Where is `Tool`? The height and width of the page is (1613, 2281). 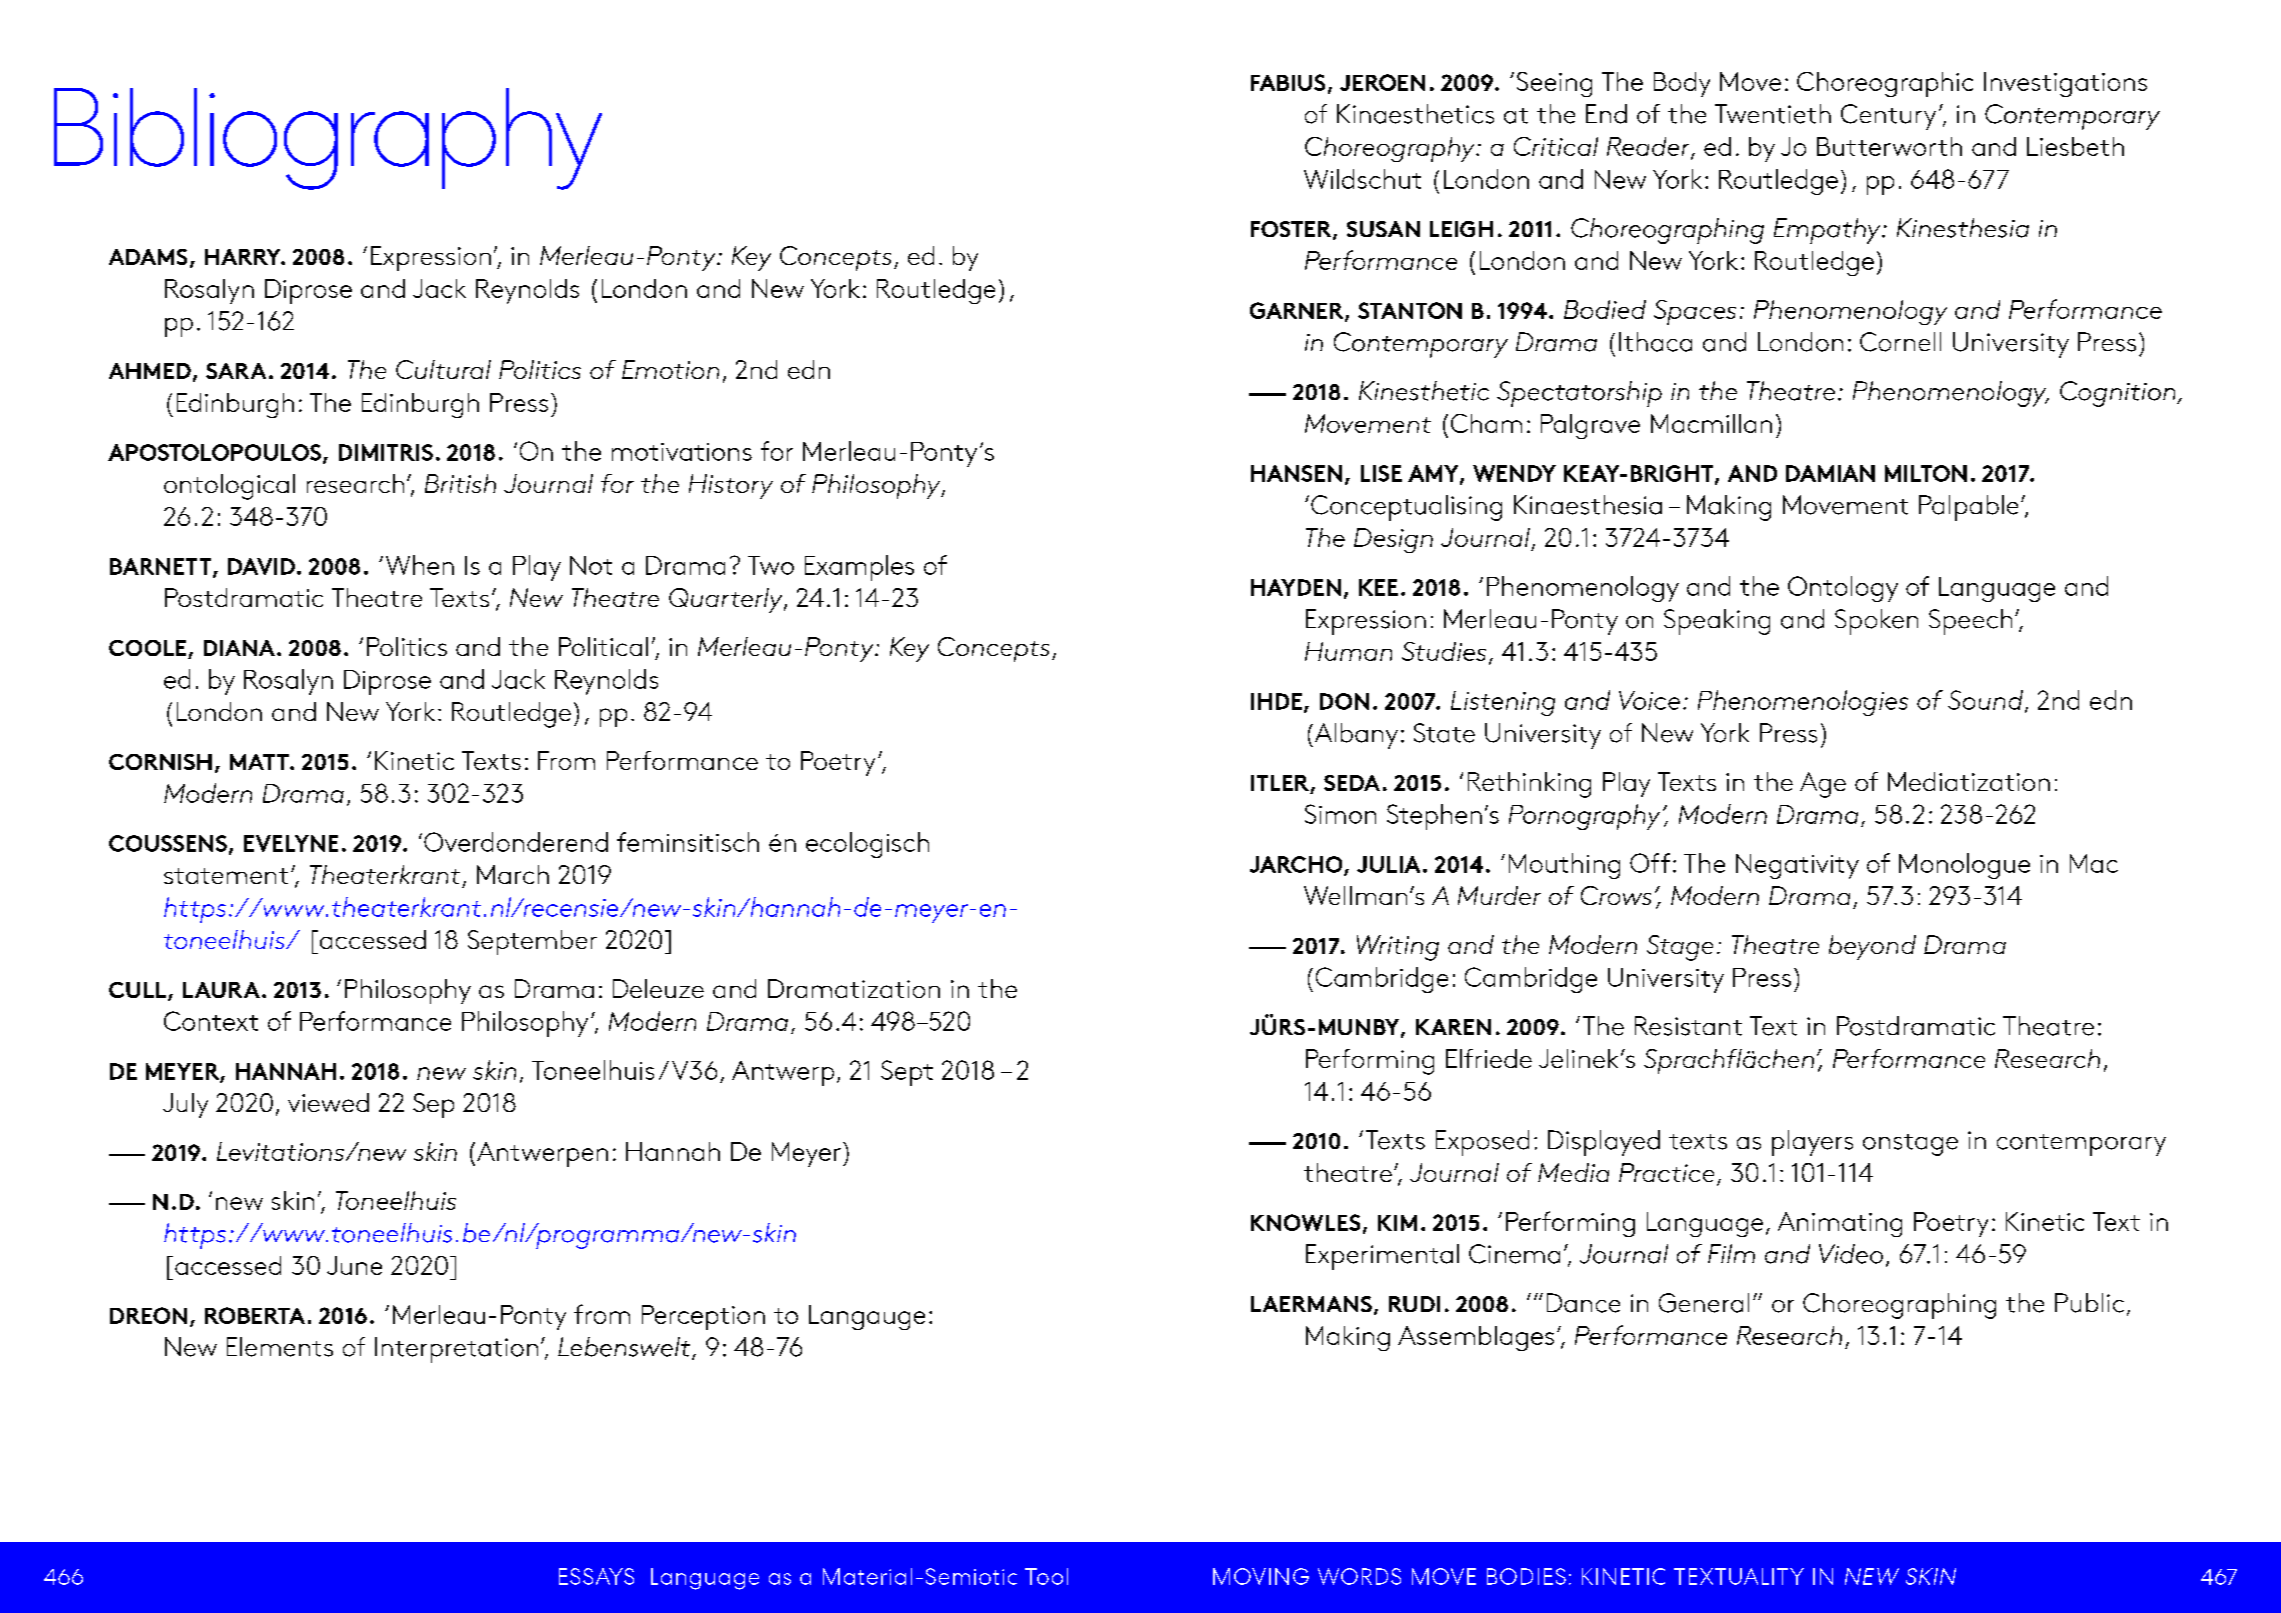 Tool is located at coordinates (1046, 1576).
